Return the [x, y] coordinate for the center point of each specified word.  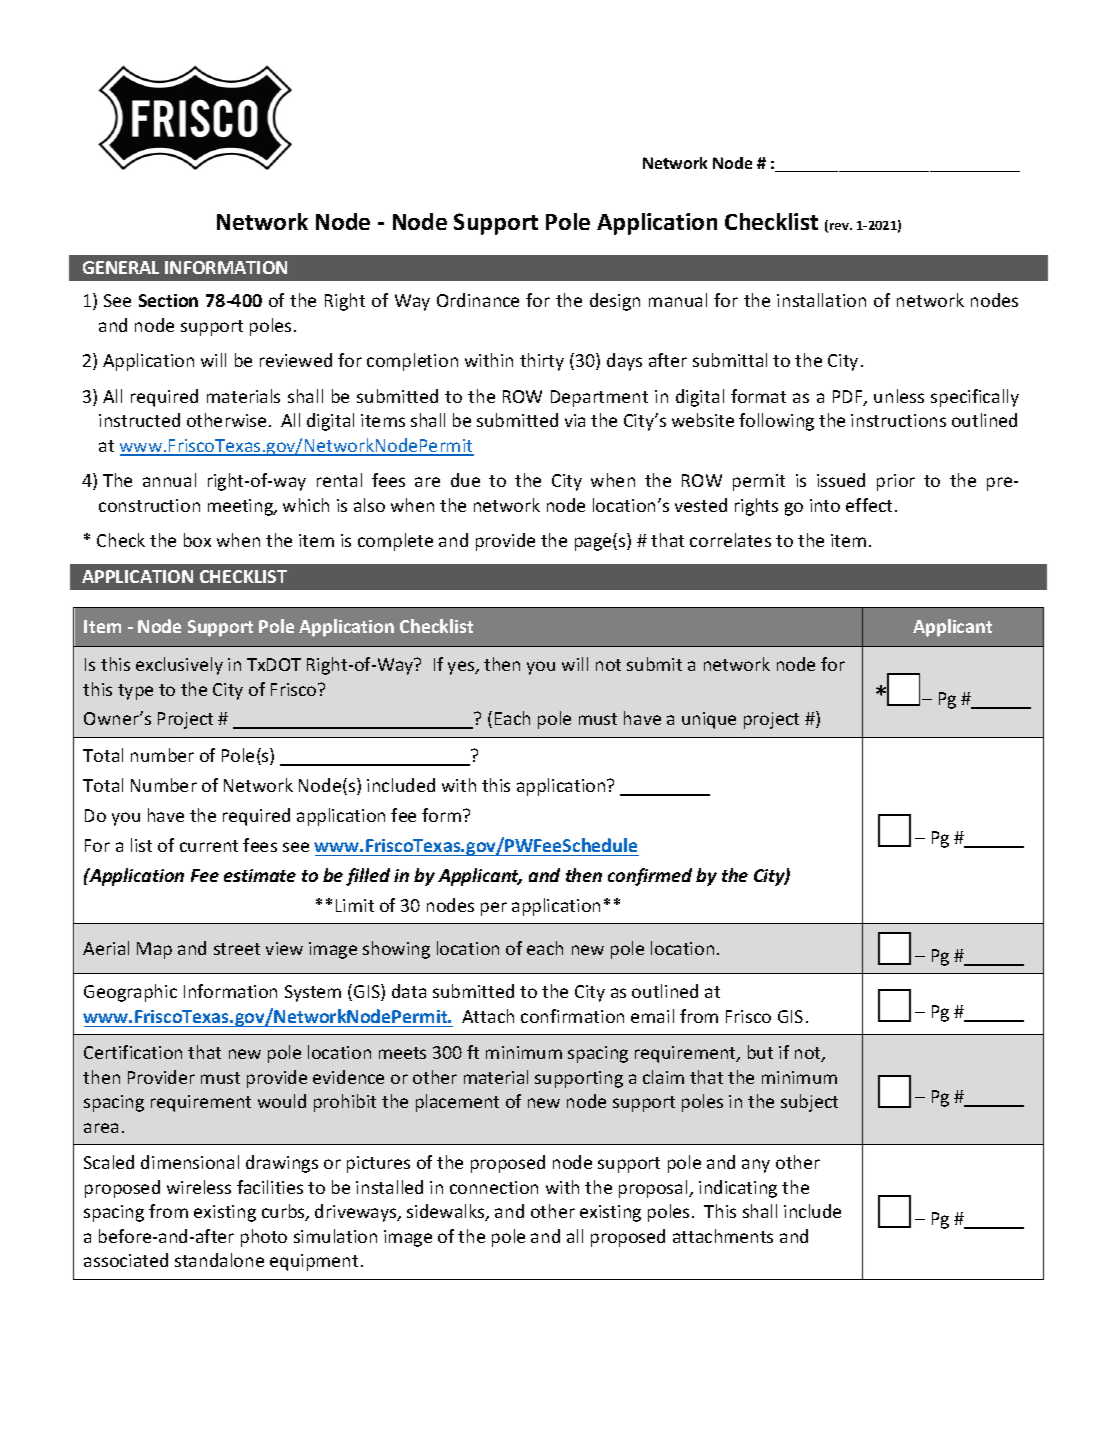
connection [494, 1187]
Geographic [130, 993]
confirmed [650, 877]
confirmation [572, 1016]
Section [168, 300]
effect [869, 505]
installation [821, 300]
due [465, 480]
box [197, 540]
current [209, 846]
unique [709, 720]
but [760, 1052]
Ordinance [478, 300]
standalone [219, 1260]
